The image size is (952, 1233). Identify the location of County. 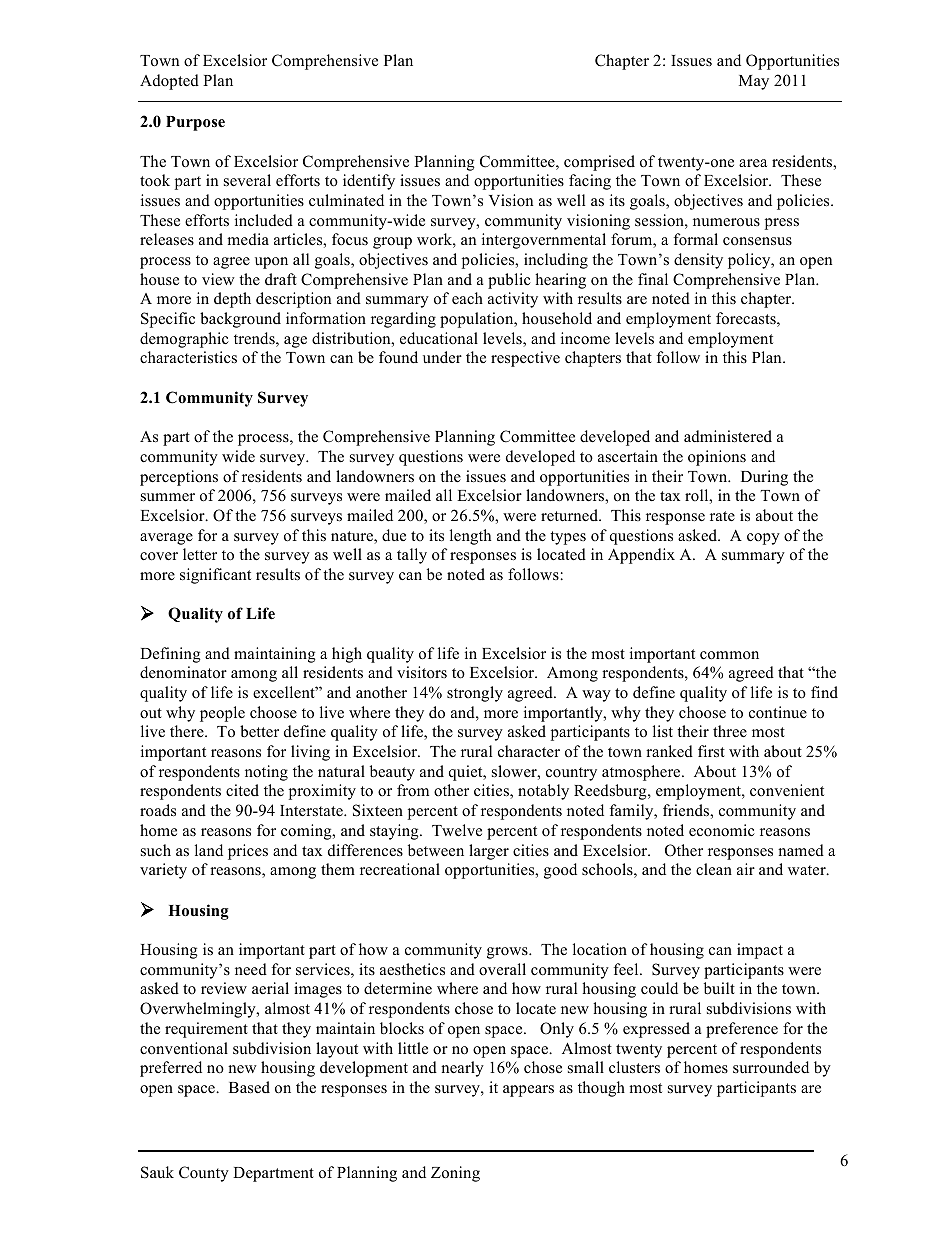
(204, 1174).
